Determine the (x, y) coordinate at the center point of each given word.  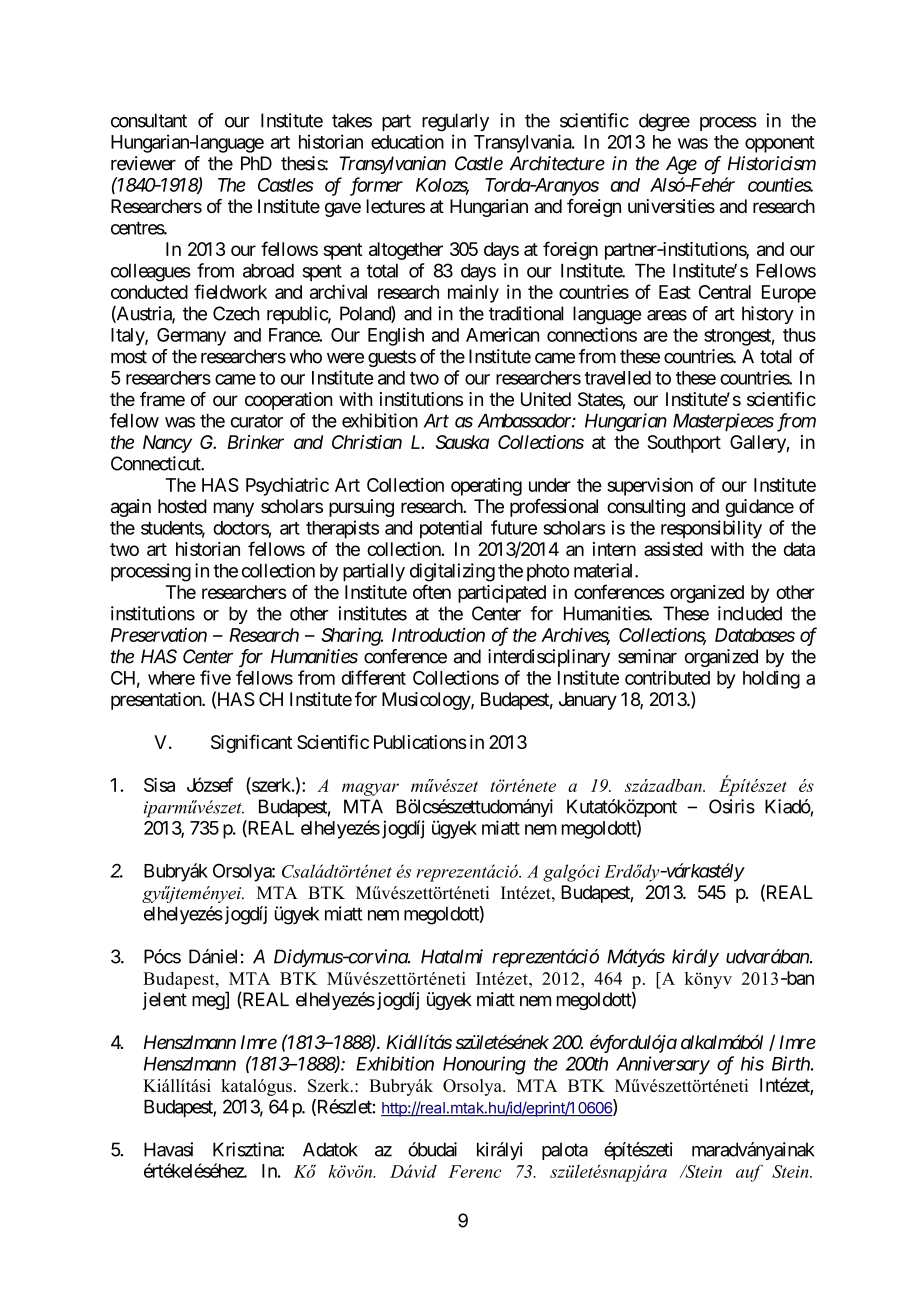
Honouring (484, 1065)
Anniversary (663, 1065)
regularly (455, 122)
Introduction (438, 634)
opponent (780, 144)
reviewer (143, 163)
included (750, 613)
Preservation (159, 635)
